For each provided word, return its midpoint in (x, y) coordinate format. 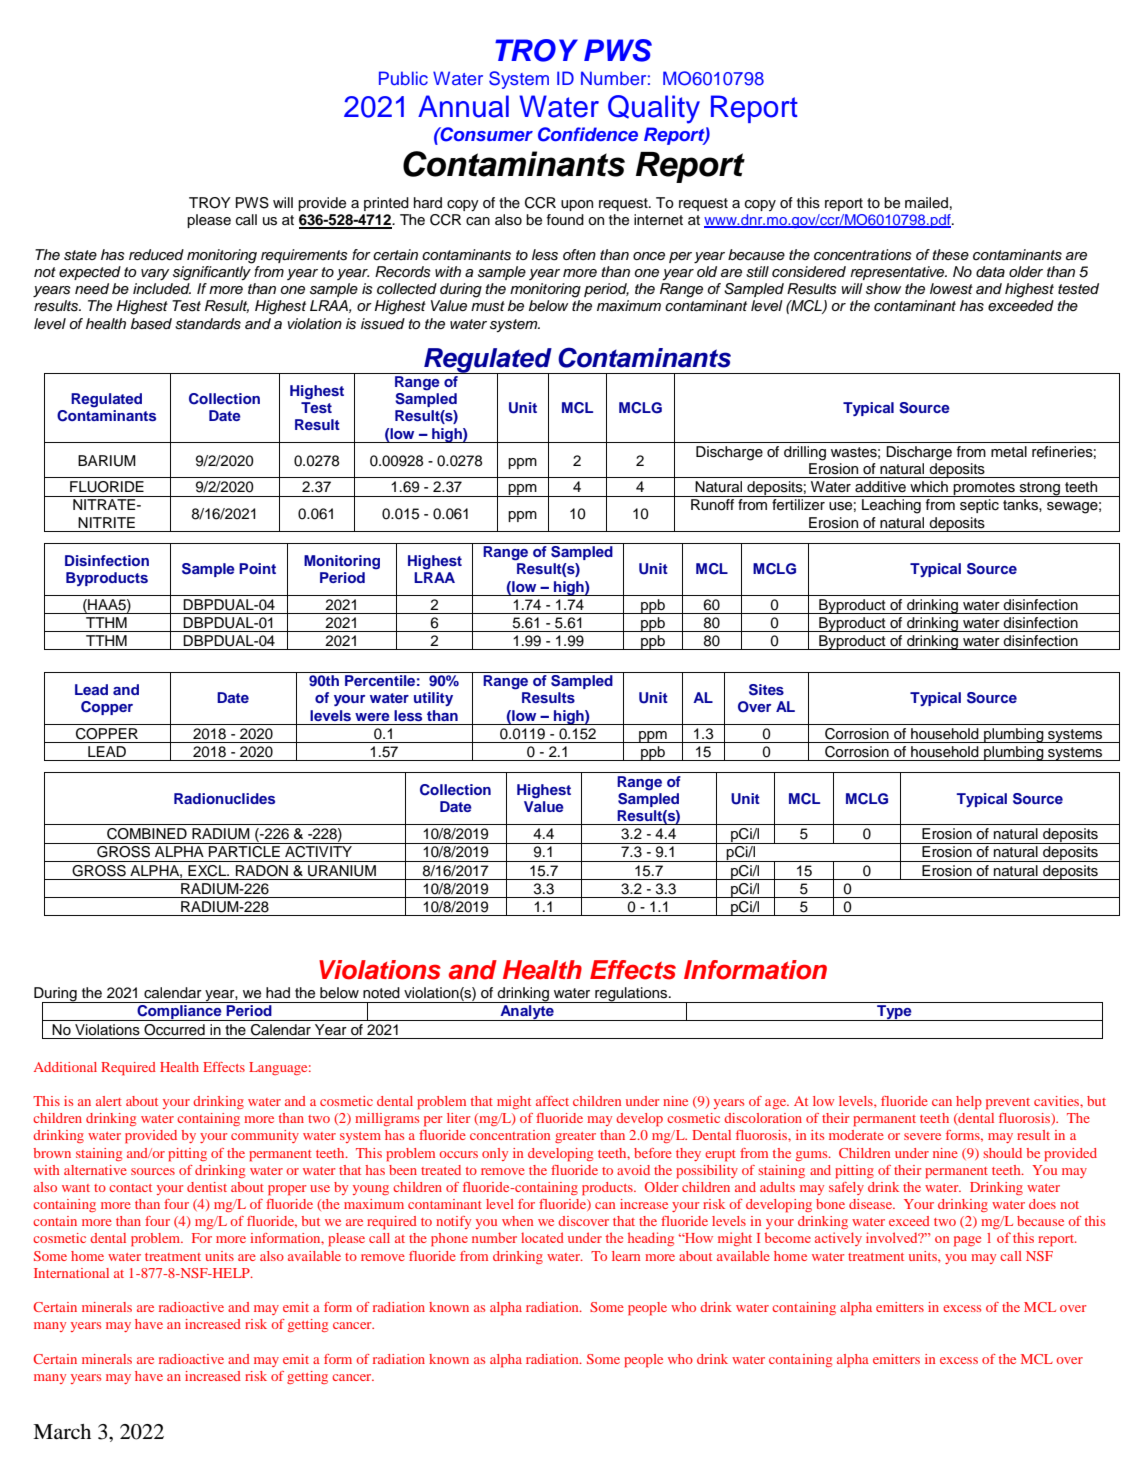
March (62, 1431)
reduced (156, 254)
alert (109, 1101)
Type (894, 1013)
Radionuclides (224, 798)
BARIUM (107, 461)
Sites (766, 690)
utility (433, 699)
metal (1009, 451)
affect (552, 1101)
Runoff (712, 505)
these (950, 255)
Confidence (588, 134)
